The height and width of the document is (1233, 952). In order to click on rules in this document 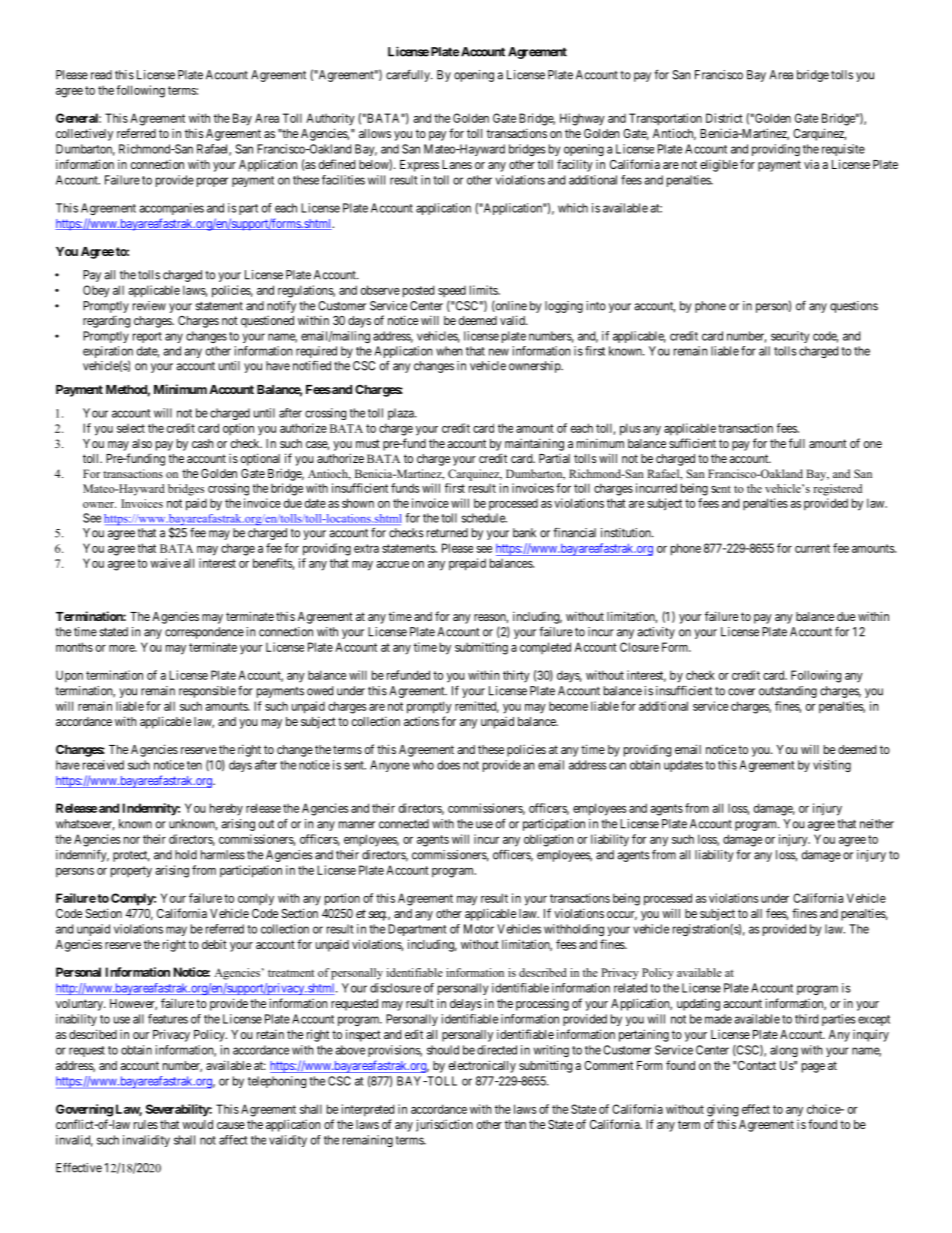, I will do `click(146, 1124)`.
